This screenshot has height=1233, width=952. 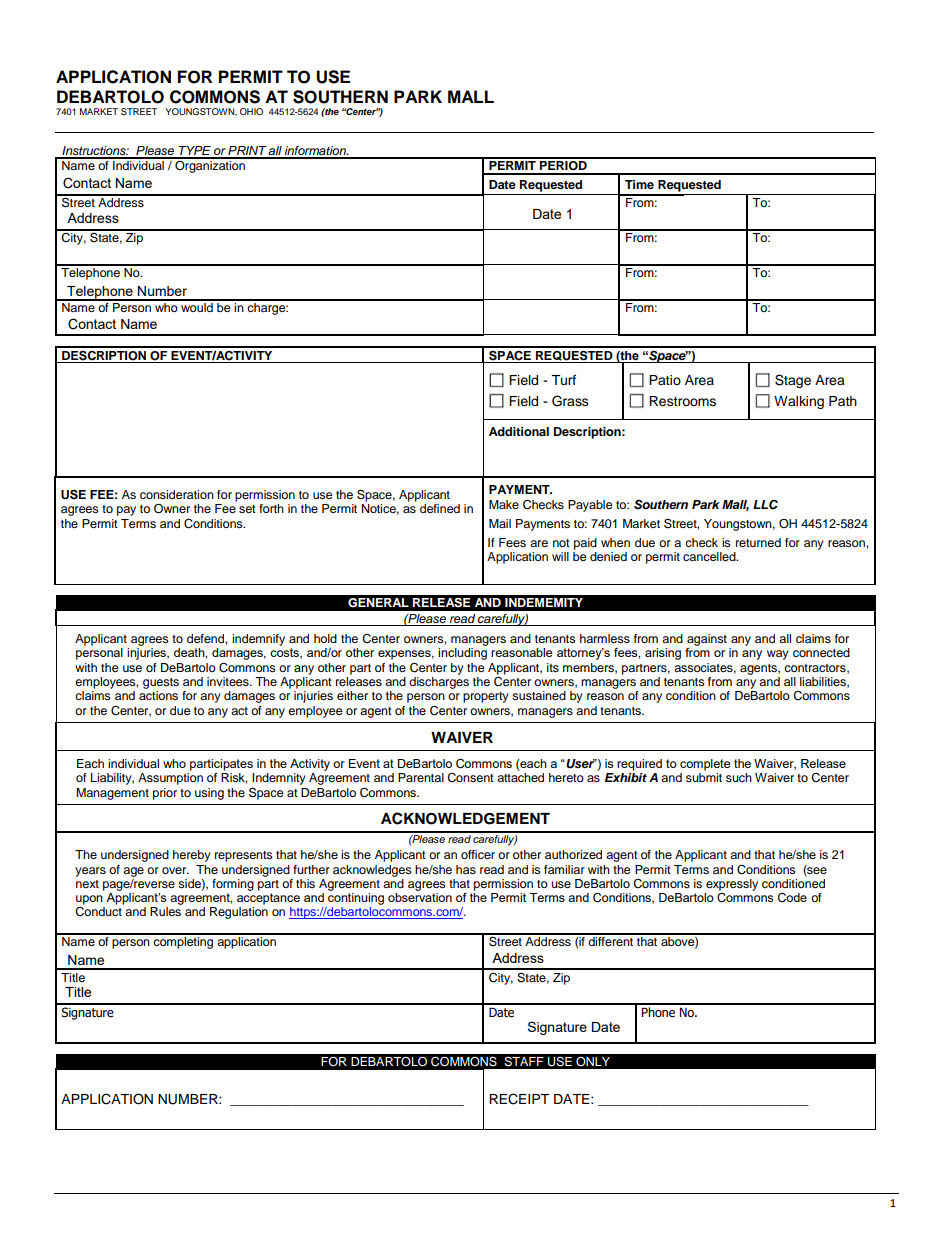 What do you see at coordinates (792, 898) in the screenshot?
I see `Code` at bounding box center [792, 898].
